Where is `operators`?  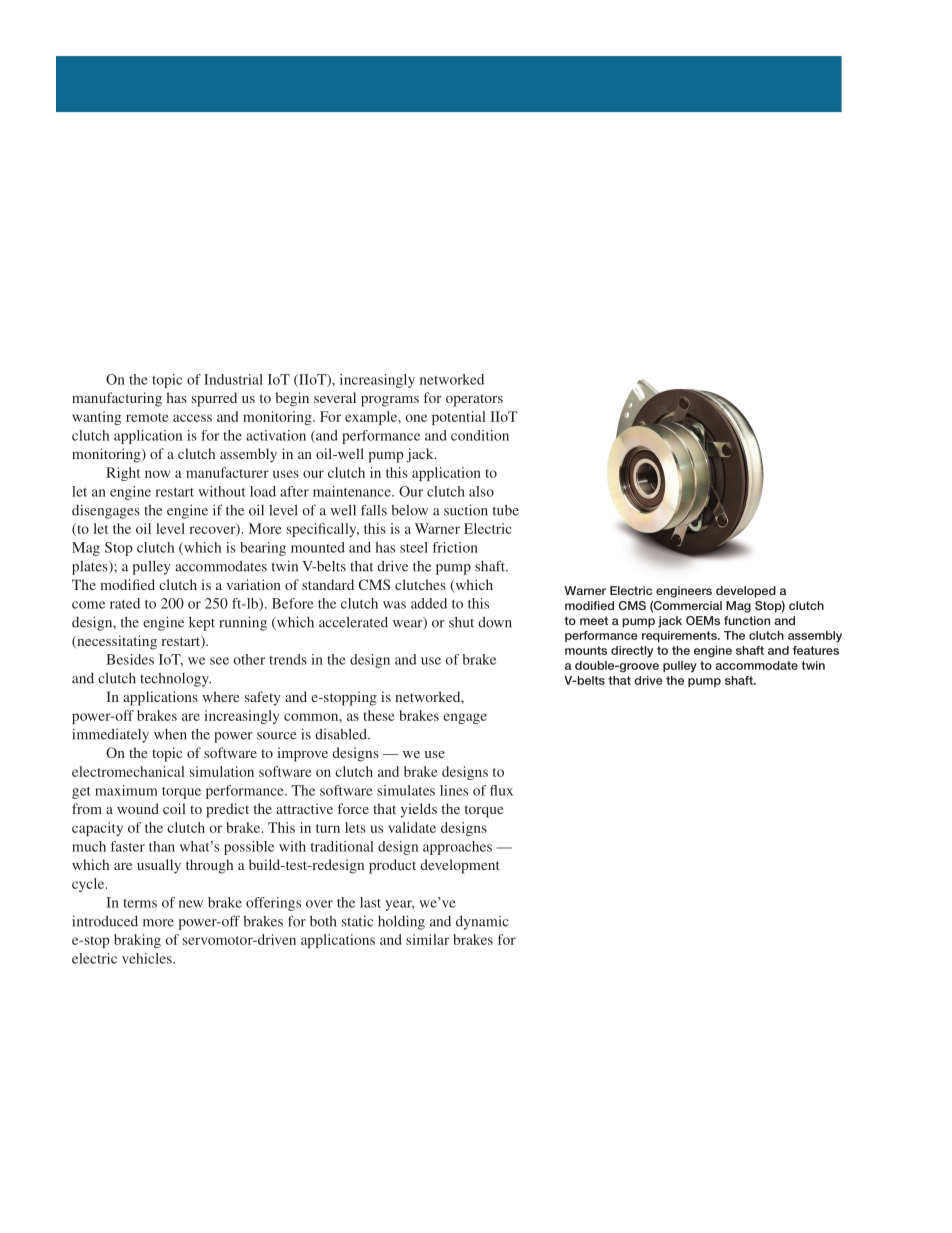
operators is located at coordinates (474, 400).
